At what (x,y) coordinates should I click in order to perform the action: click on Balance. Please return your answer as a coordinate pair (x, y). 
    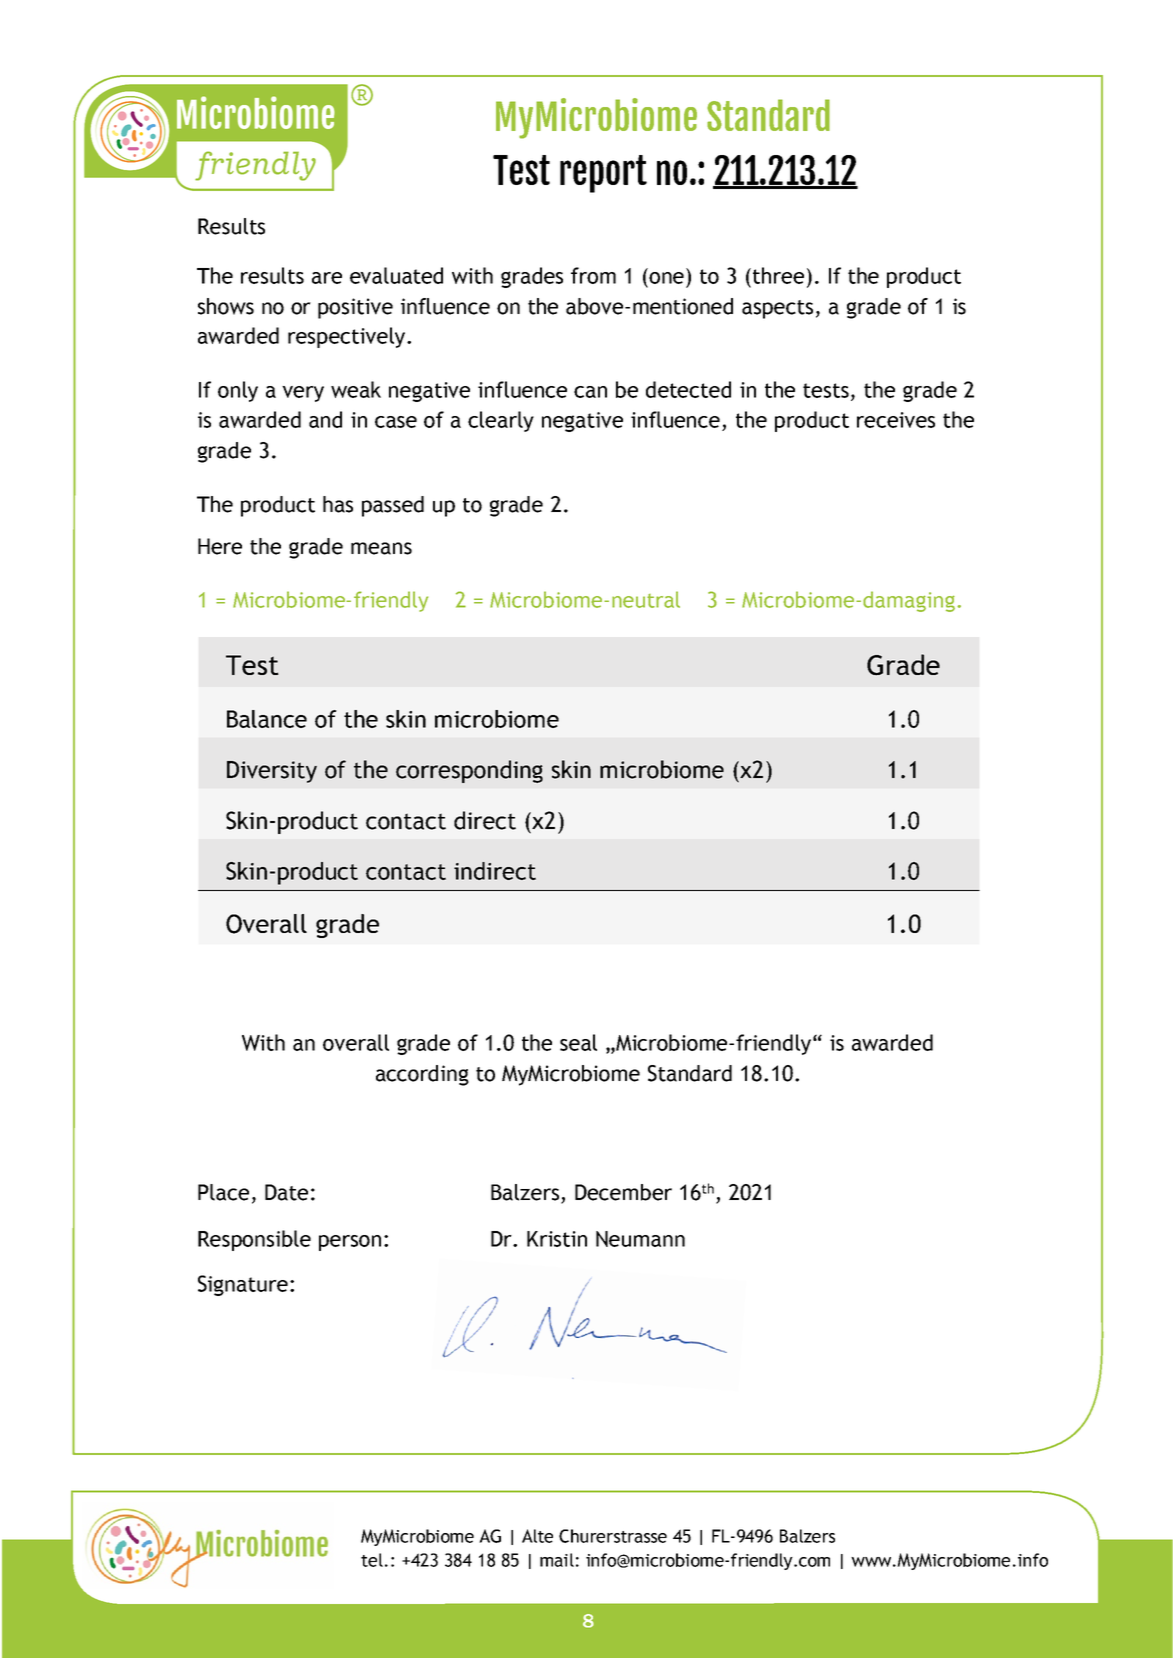
    Looking at the image, I should click on (267, 719).
